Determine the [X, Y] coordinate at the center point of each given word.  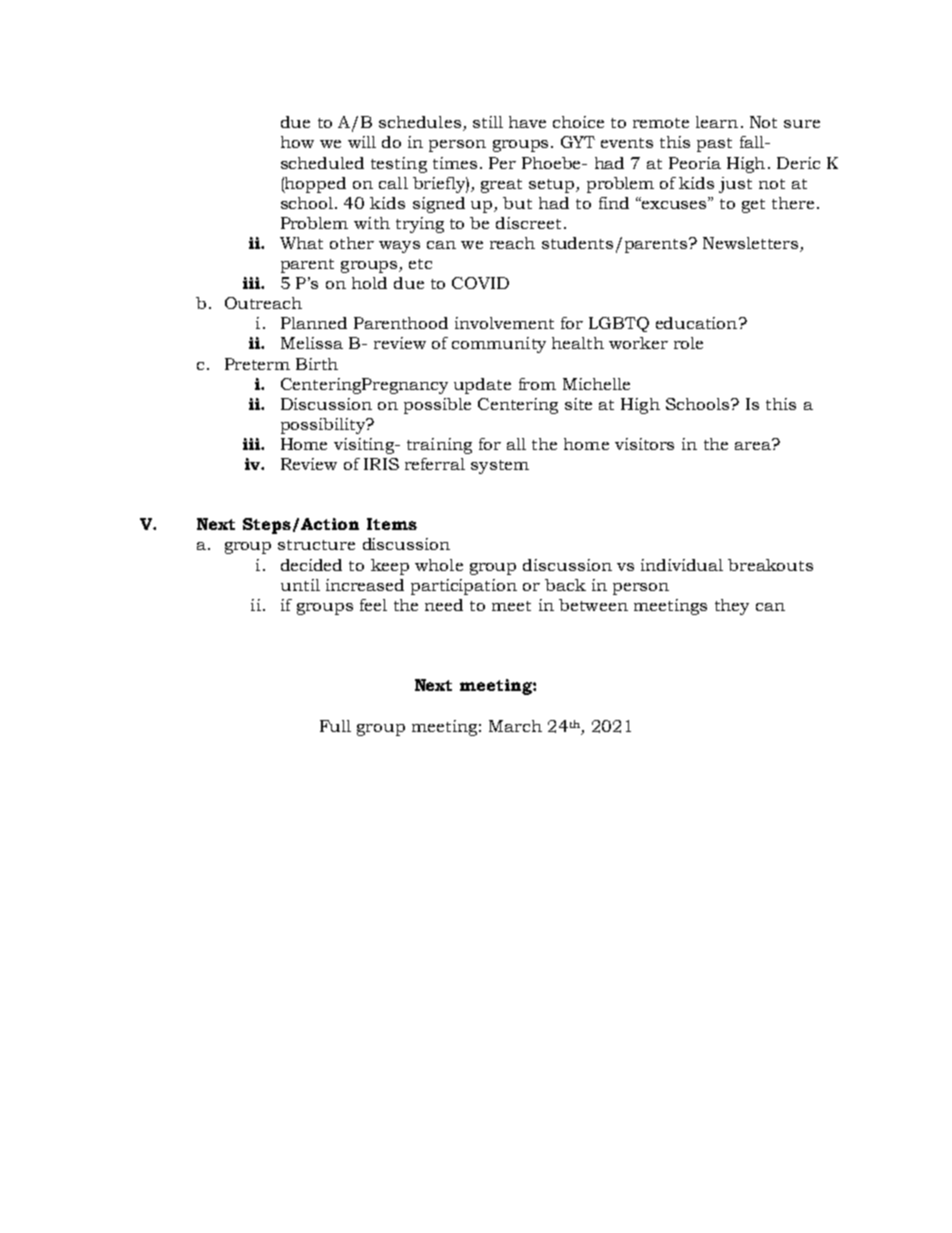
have [527, 122]
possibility [324, 426]
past [714, 145]
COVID [480, 283]
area [754, 444]
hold [369, 283]
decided [311, 565]
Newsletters [752, 244]
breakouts [770, 565]
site [578, 404]
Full [335, 726]
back [565, 585]
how [297, 142]
